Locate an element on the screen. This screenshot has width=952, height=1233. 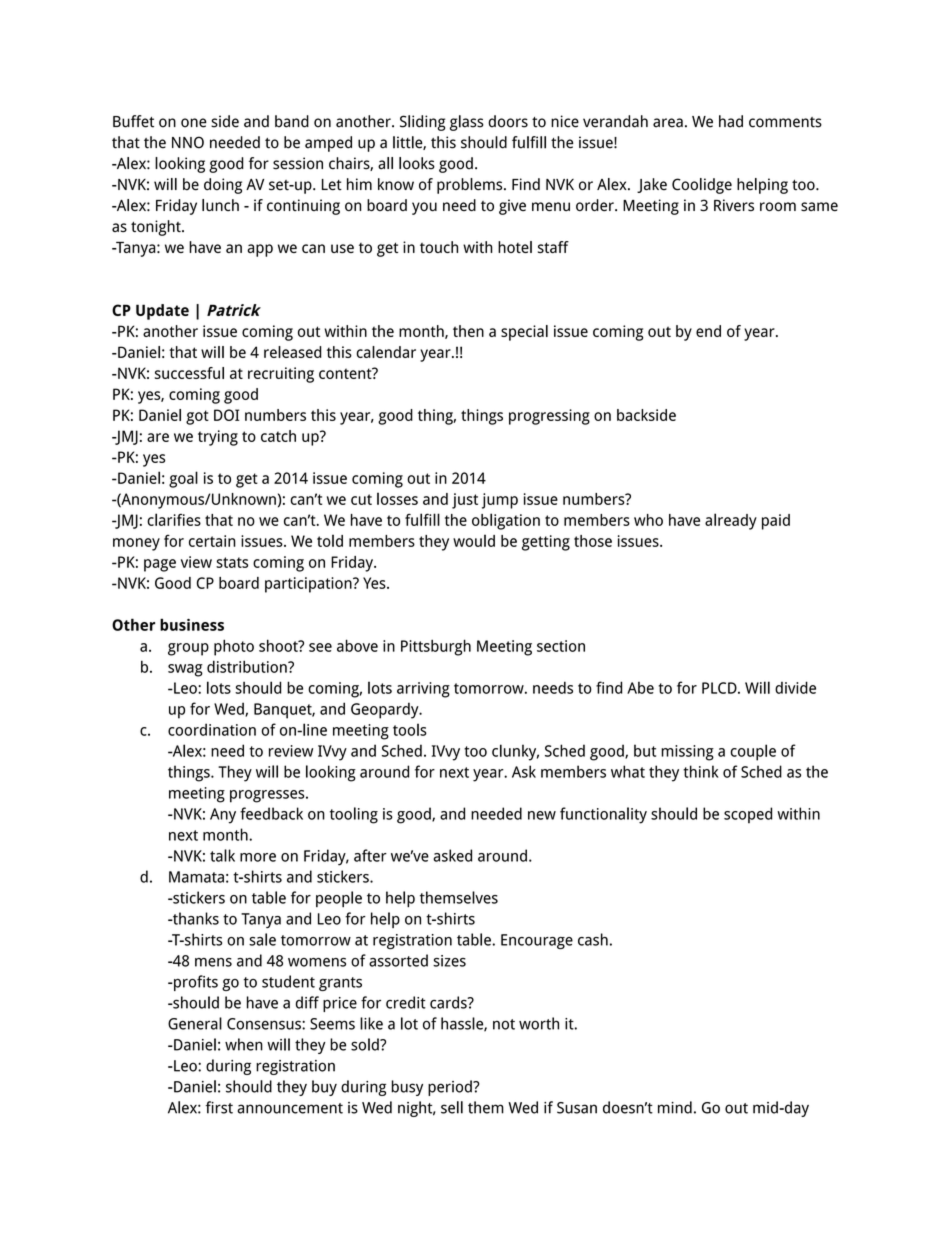
business is located at coordinates (192, 624).
